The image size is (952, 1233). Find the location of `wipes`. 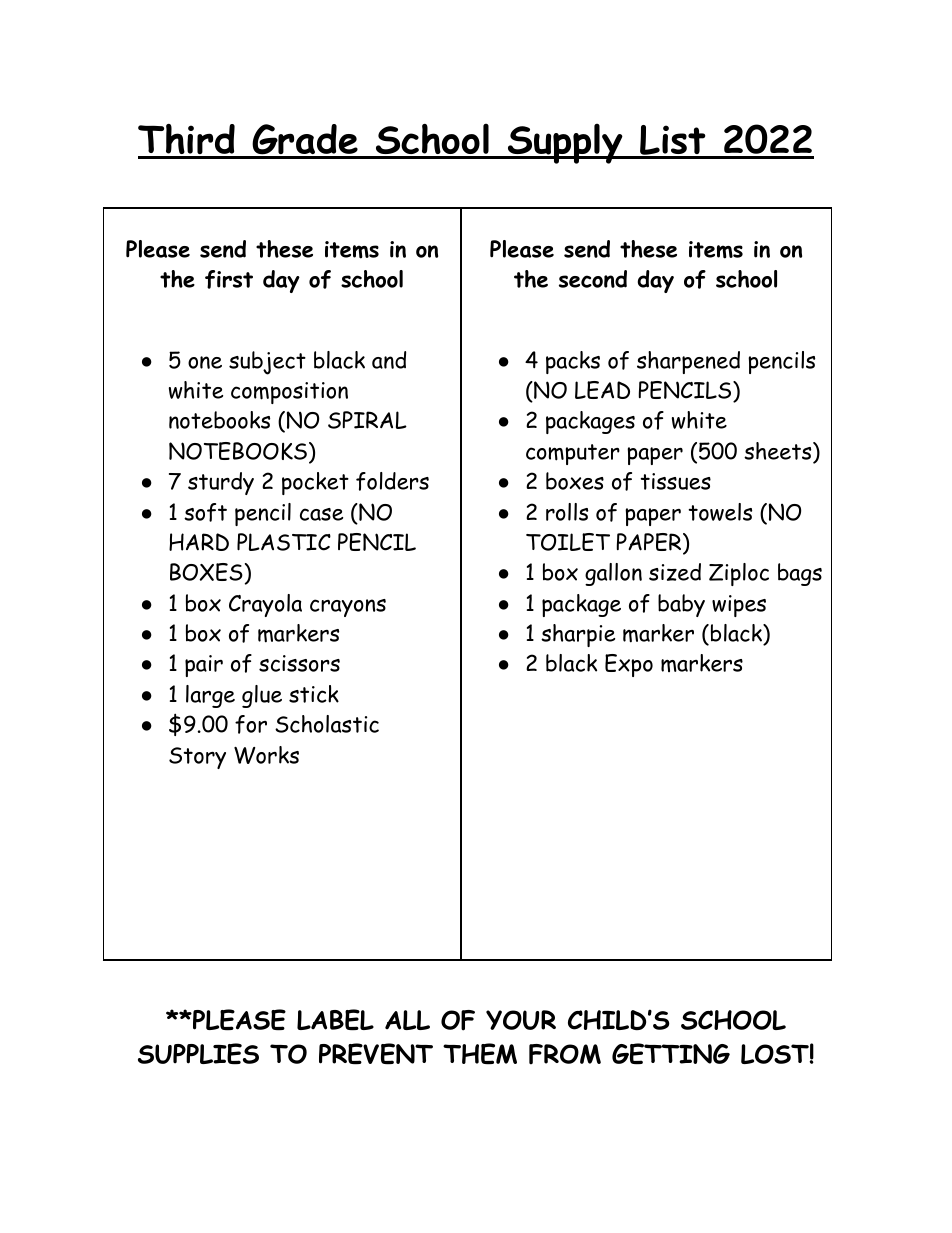

wipes is located at coordinates (739, 606).
